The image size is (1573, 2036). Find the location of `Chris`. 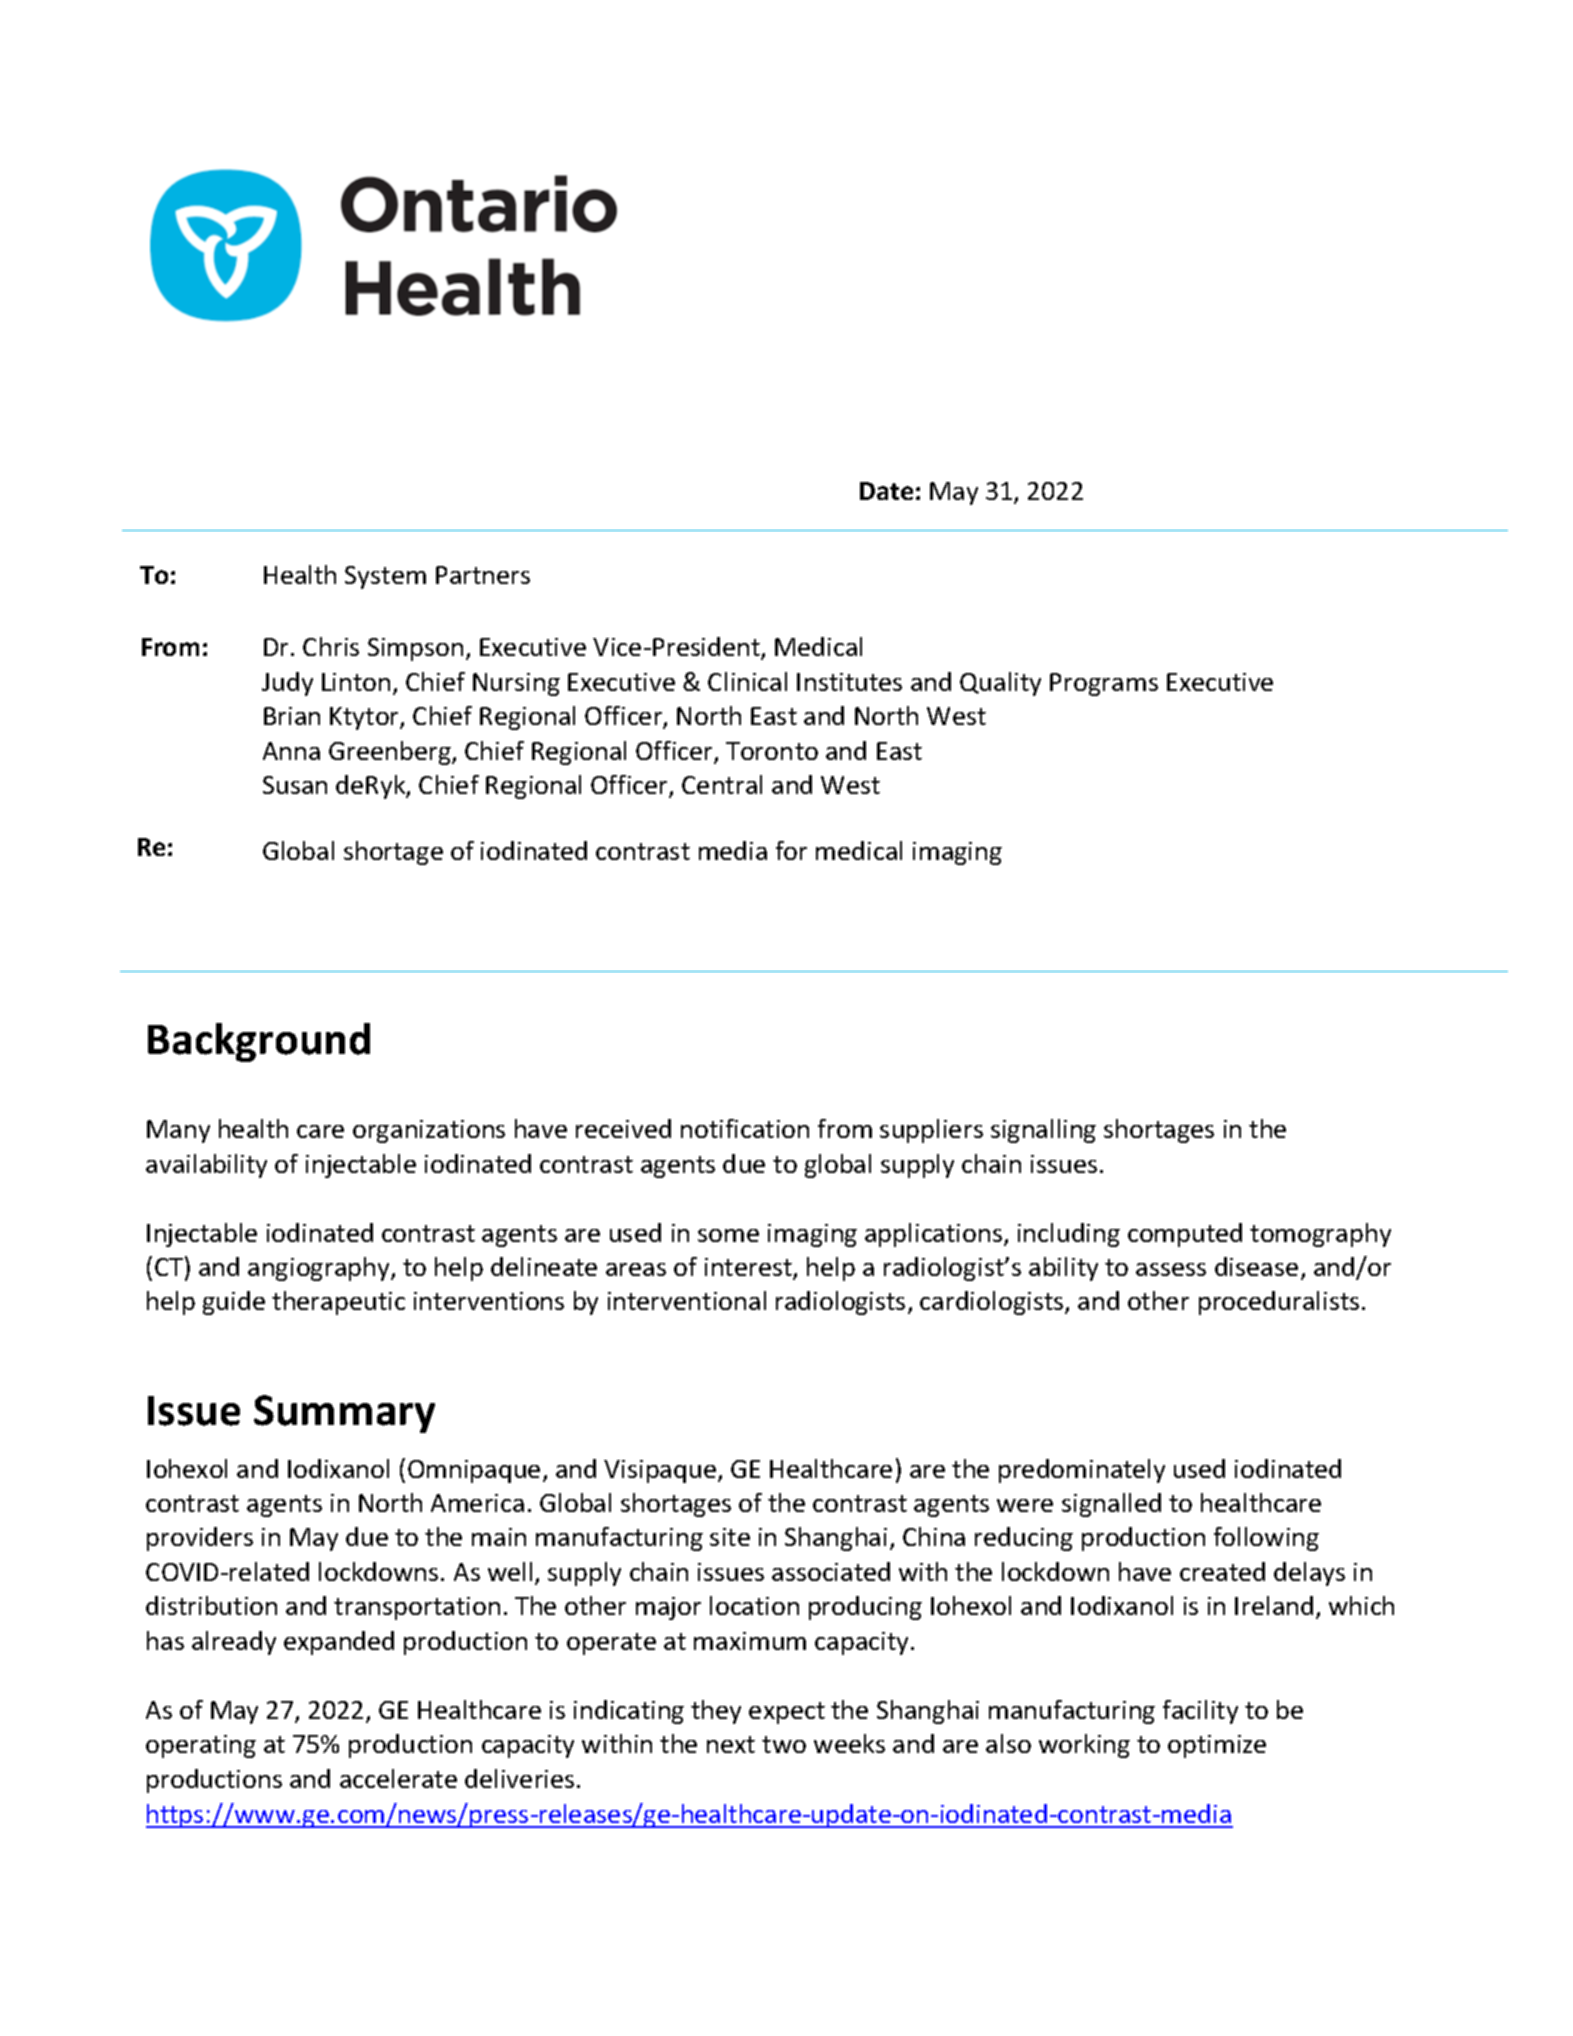

Chris is located at coordinates (331, 646).
